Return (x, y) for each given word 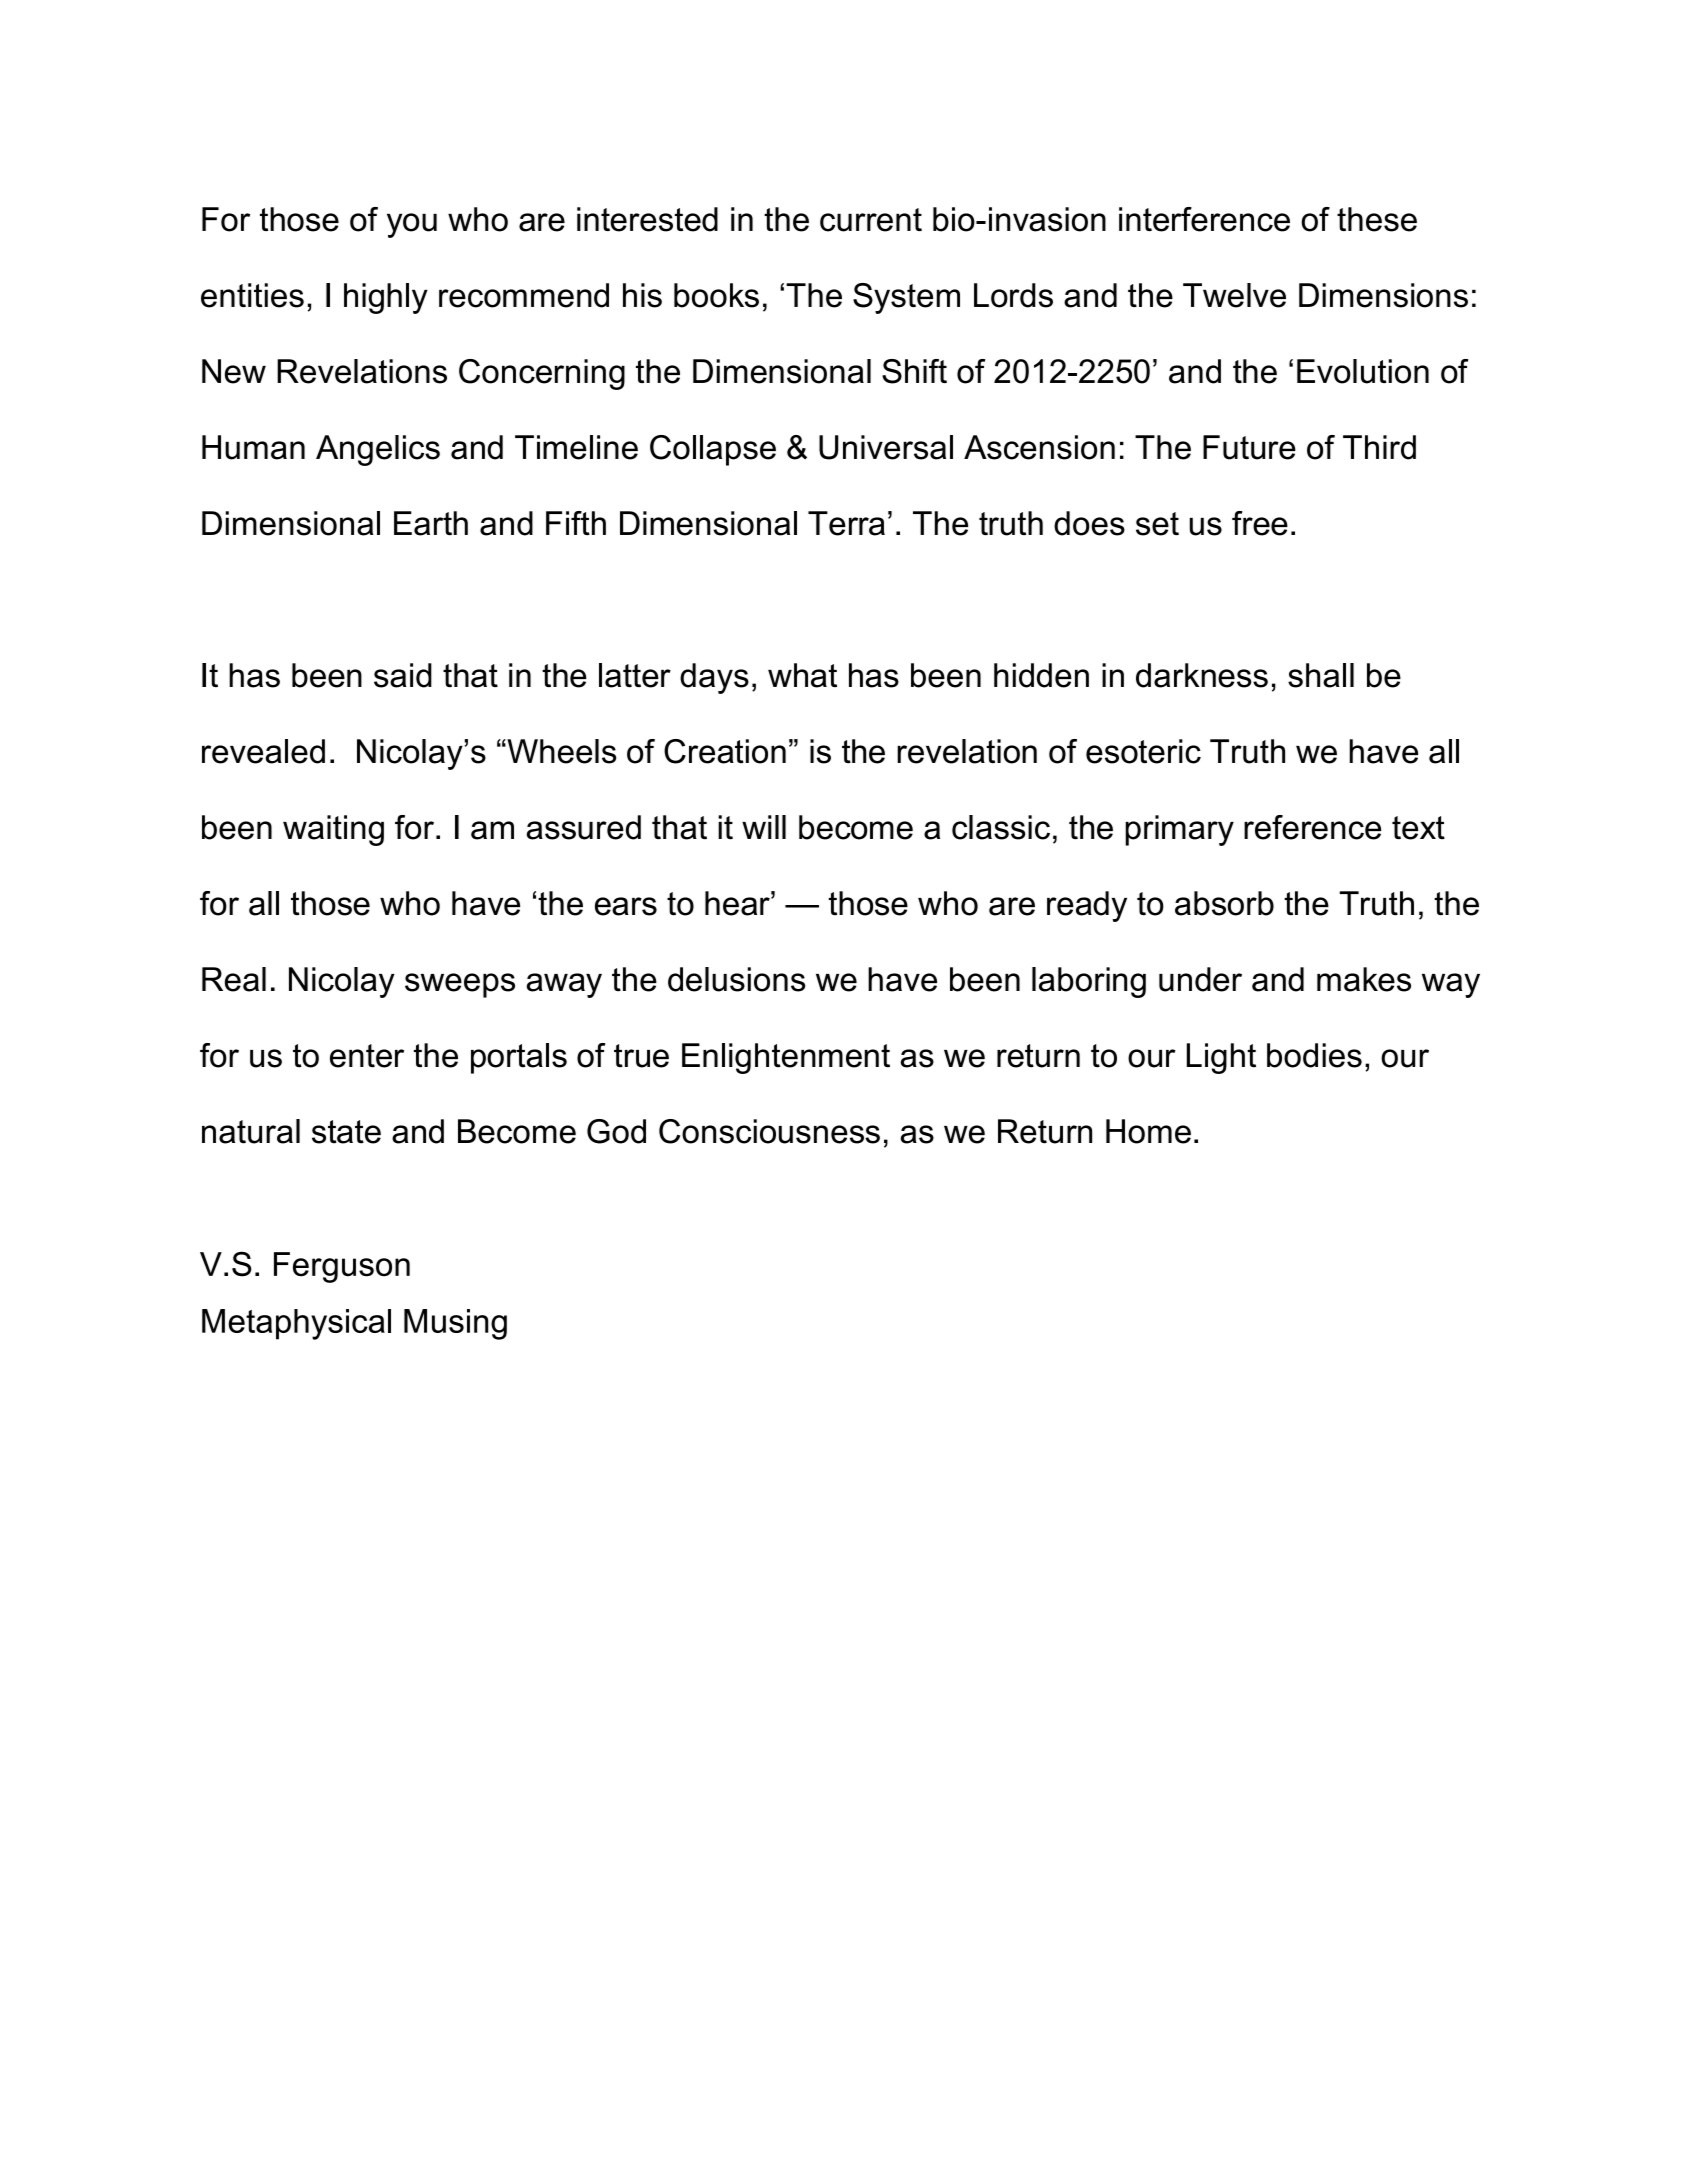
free (1260, 523)
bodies (1314, 1055)
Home (1148, 1131)
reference (1312, 827)
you (412, 225)
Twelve (1234, 295)
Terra (846, 523)
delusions (736, 979)
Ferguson (342, 1267)
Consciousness (769, 1131)
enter (367, 1056)
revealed (263, 751)
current (871, 220)
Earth (431, 523)
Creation (725, 751)
